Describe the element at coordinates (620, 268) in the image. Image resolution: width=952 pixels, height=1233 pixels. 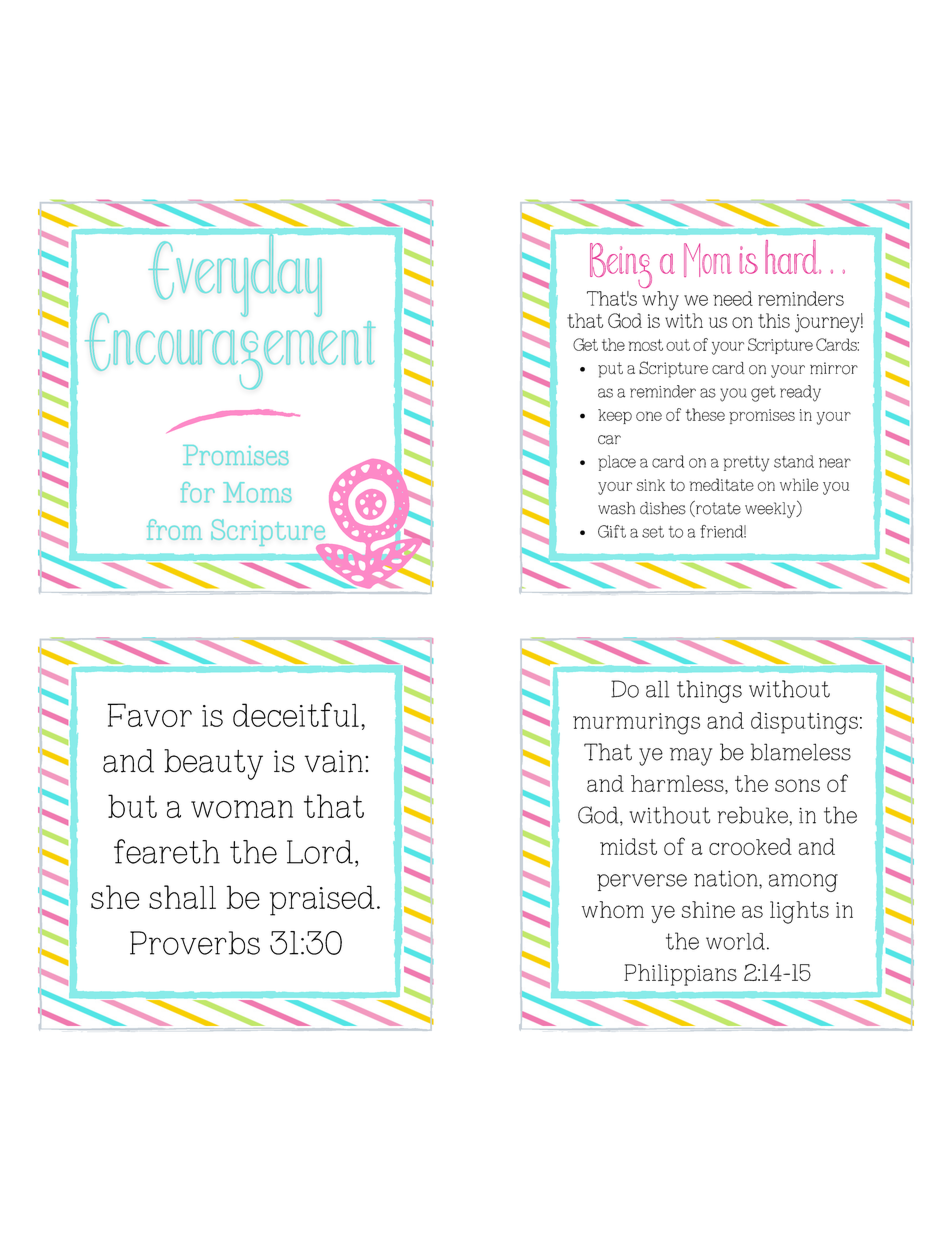
I see `Being` at that location.
